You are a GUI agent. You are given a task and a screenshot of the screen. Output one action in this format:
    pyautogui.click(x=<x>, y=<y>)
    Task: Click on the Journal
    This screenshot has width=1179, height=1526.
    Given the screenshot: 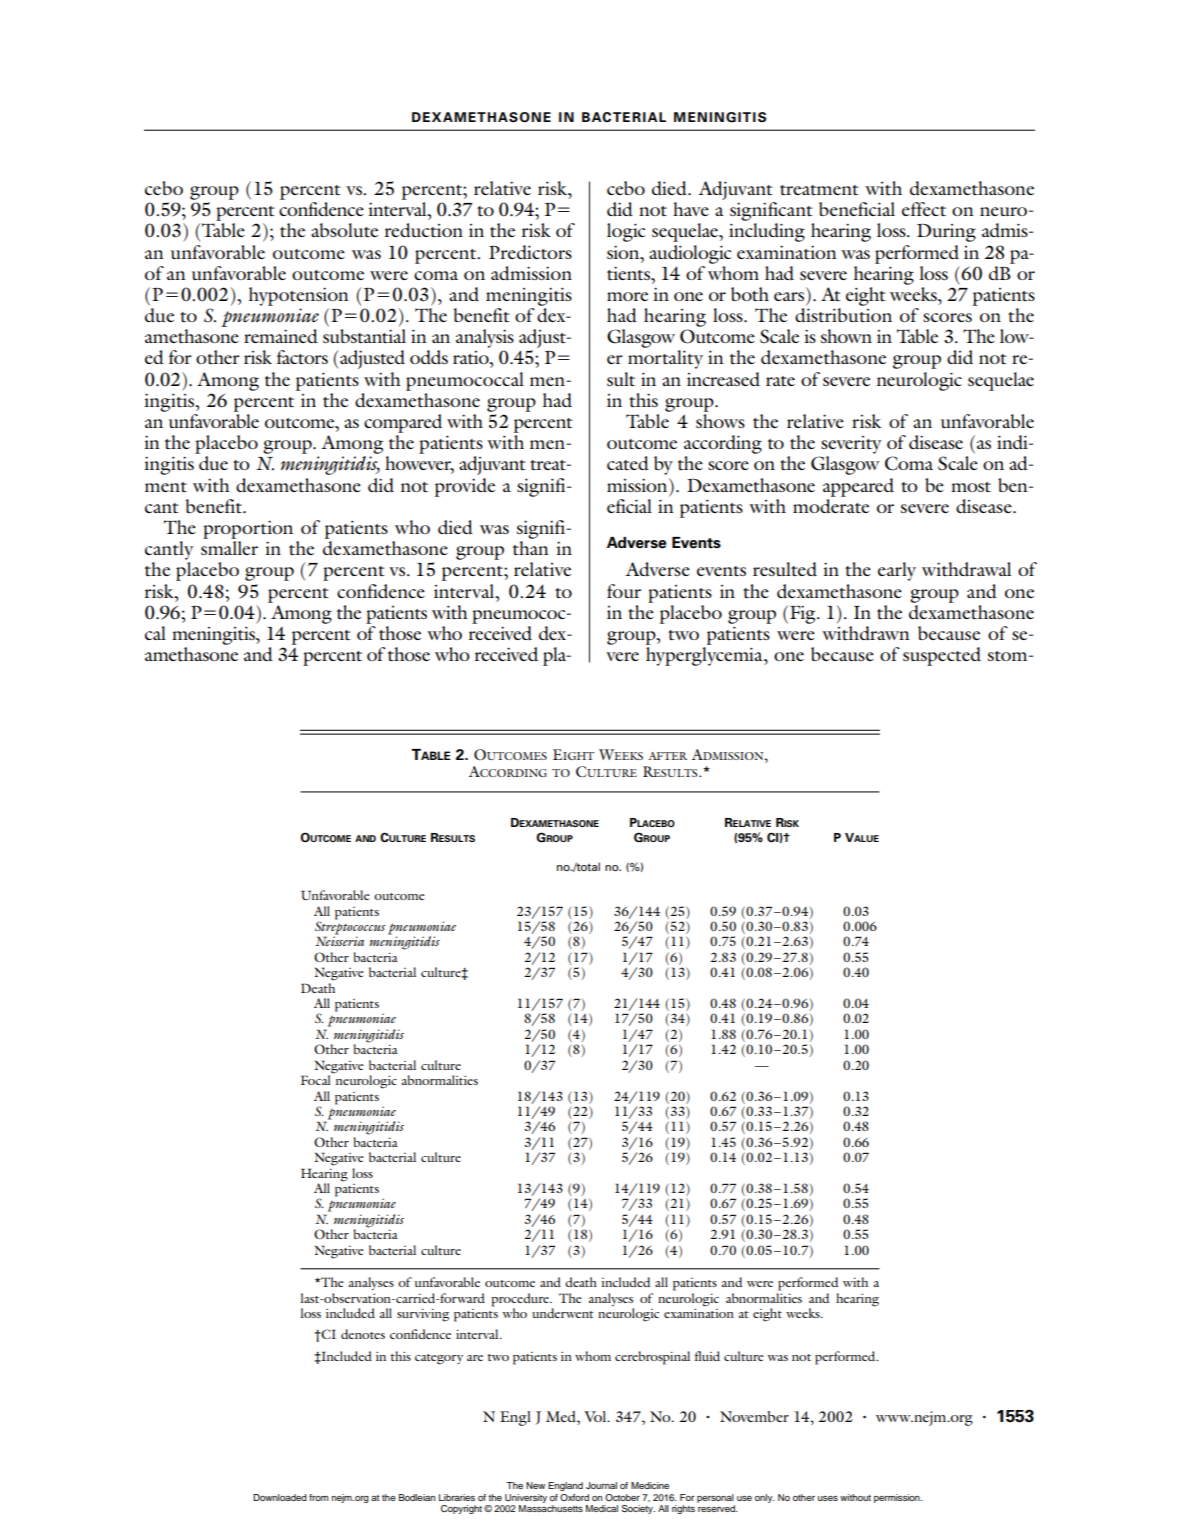 What is the action you would take?
    pyautogui.click(x=601, y=1485)
